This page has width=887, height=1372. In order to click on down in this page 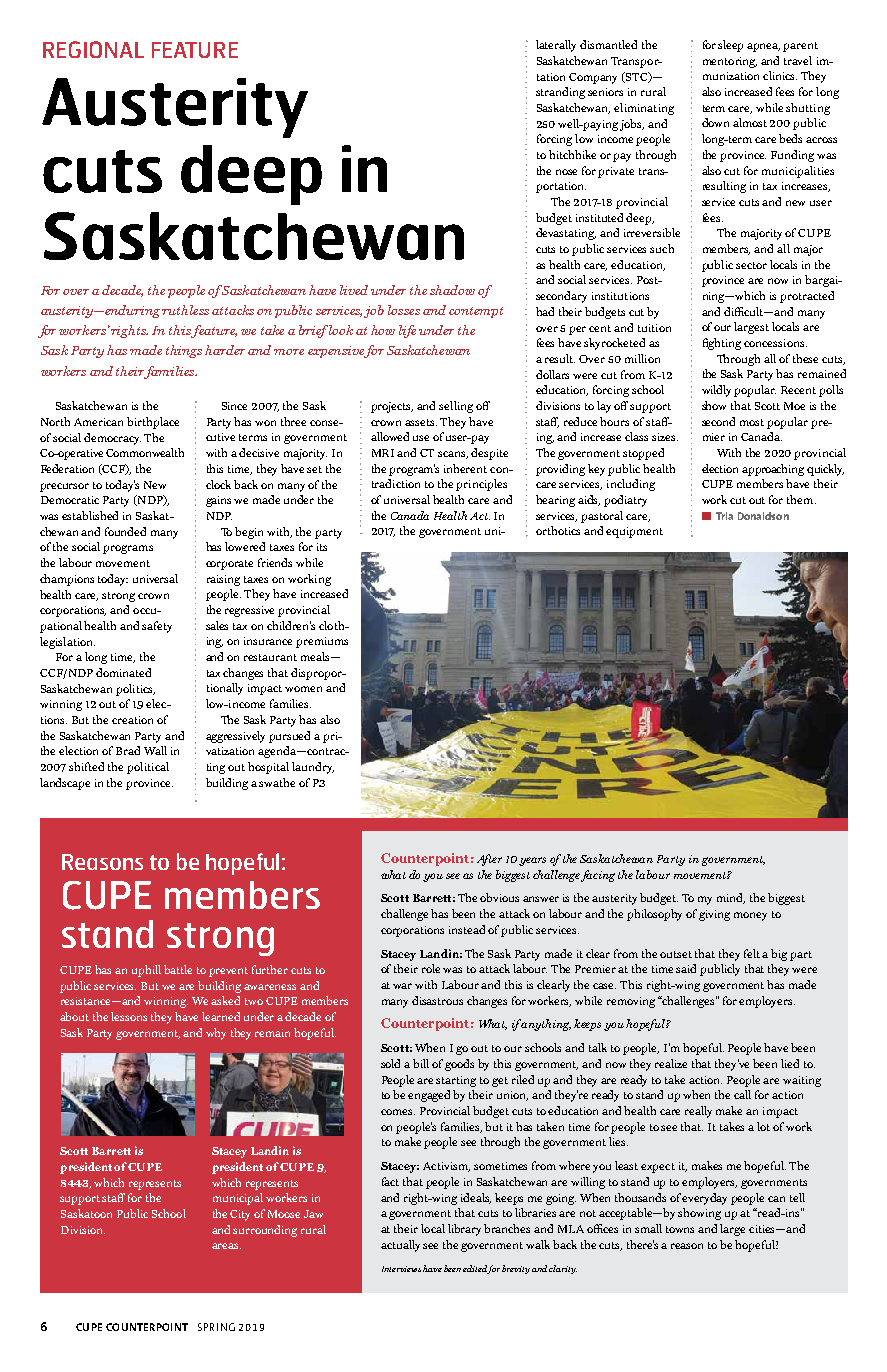, I will do `click(715, 122)`.
